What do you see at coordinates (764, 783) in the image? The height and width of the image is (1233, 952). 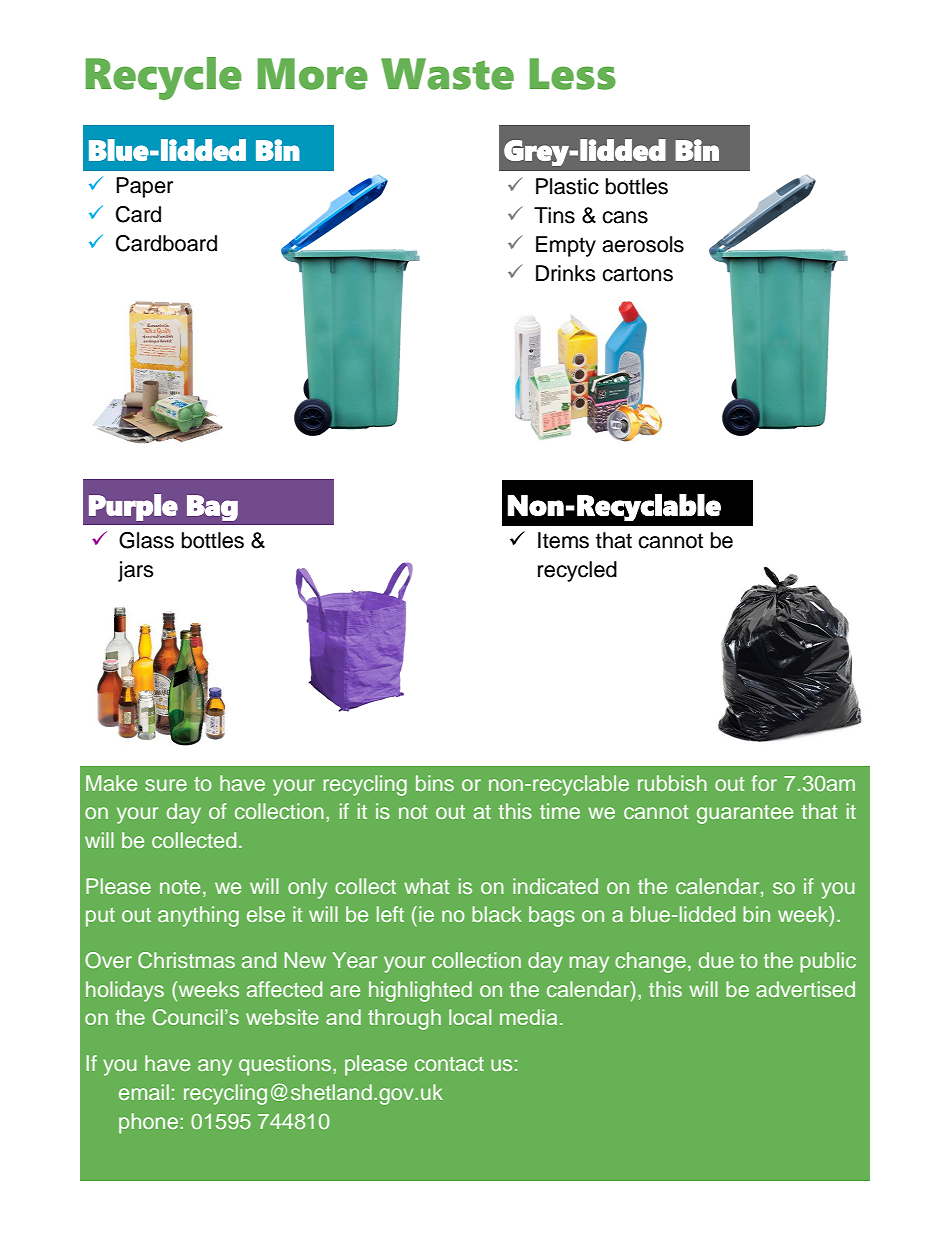 I see `for` at bounding box center [764, 783].
